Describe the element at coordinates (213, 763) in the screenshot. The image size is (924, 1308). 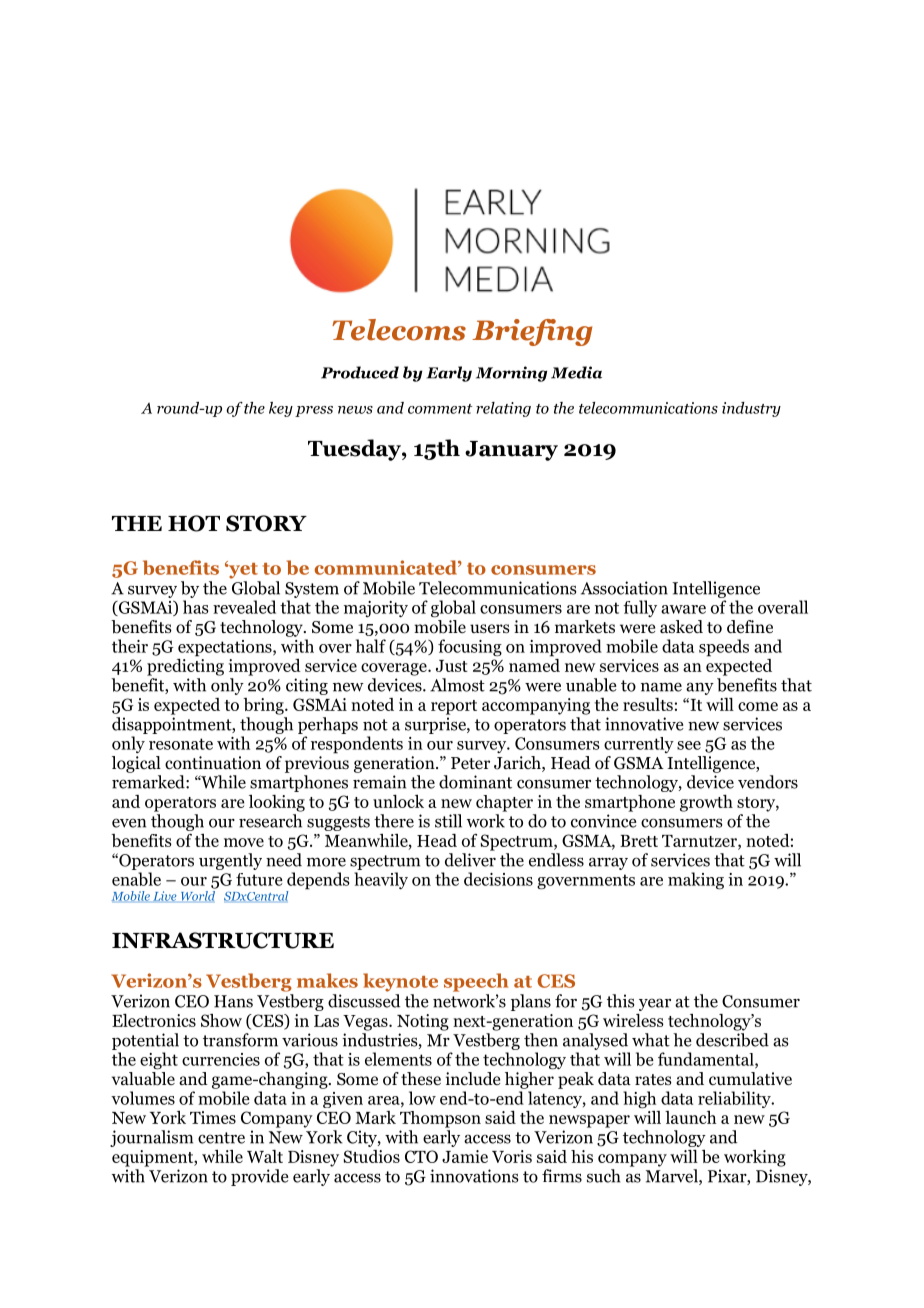
I see `continuation` at that location.
